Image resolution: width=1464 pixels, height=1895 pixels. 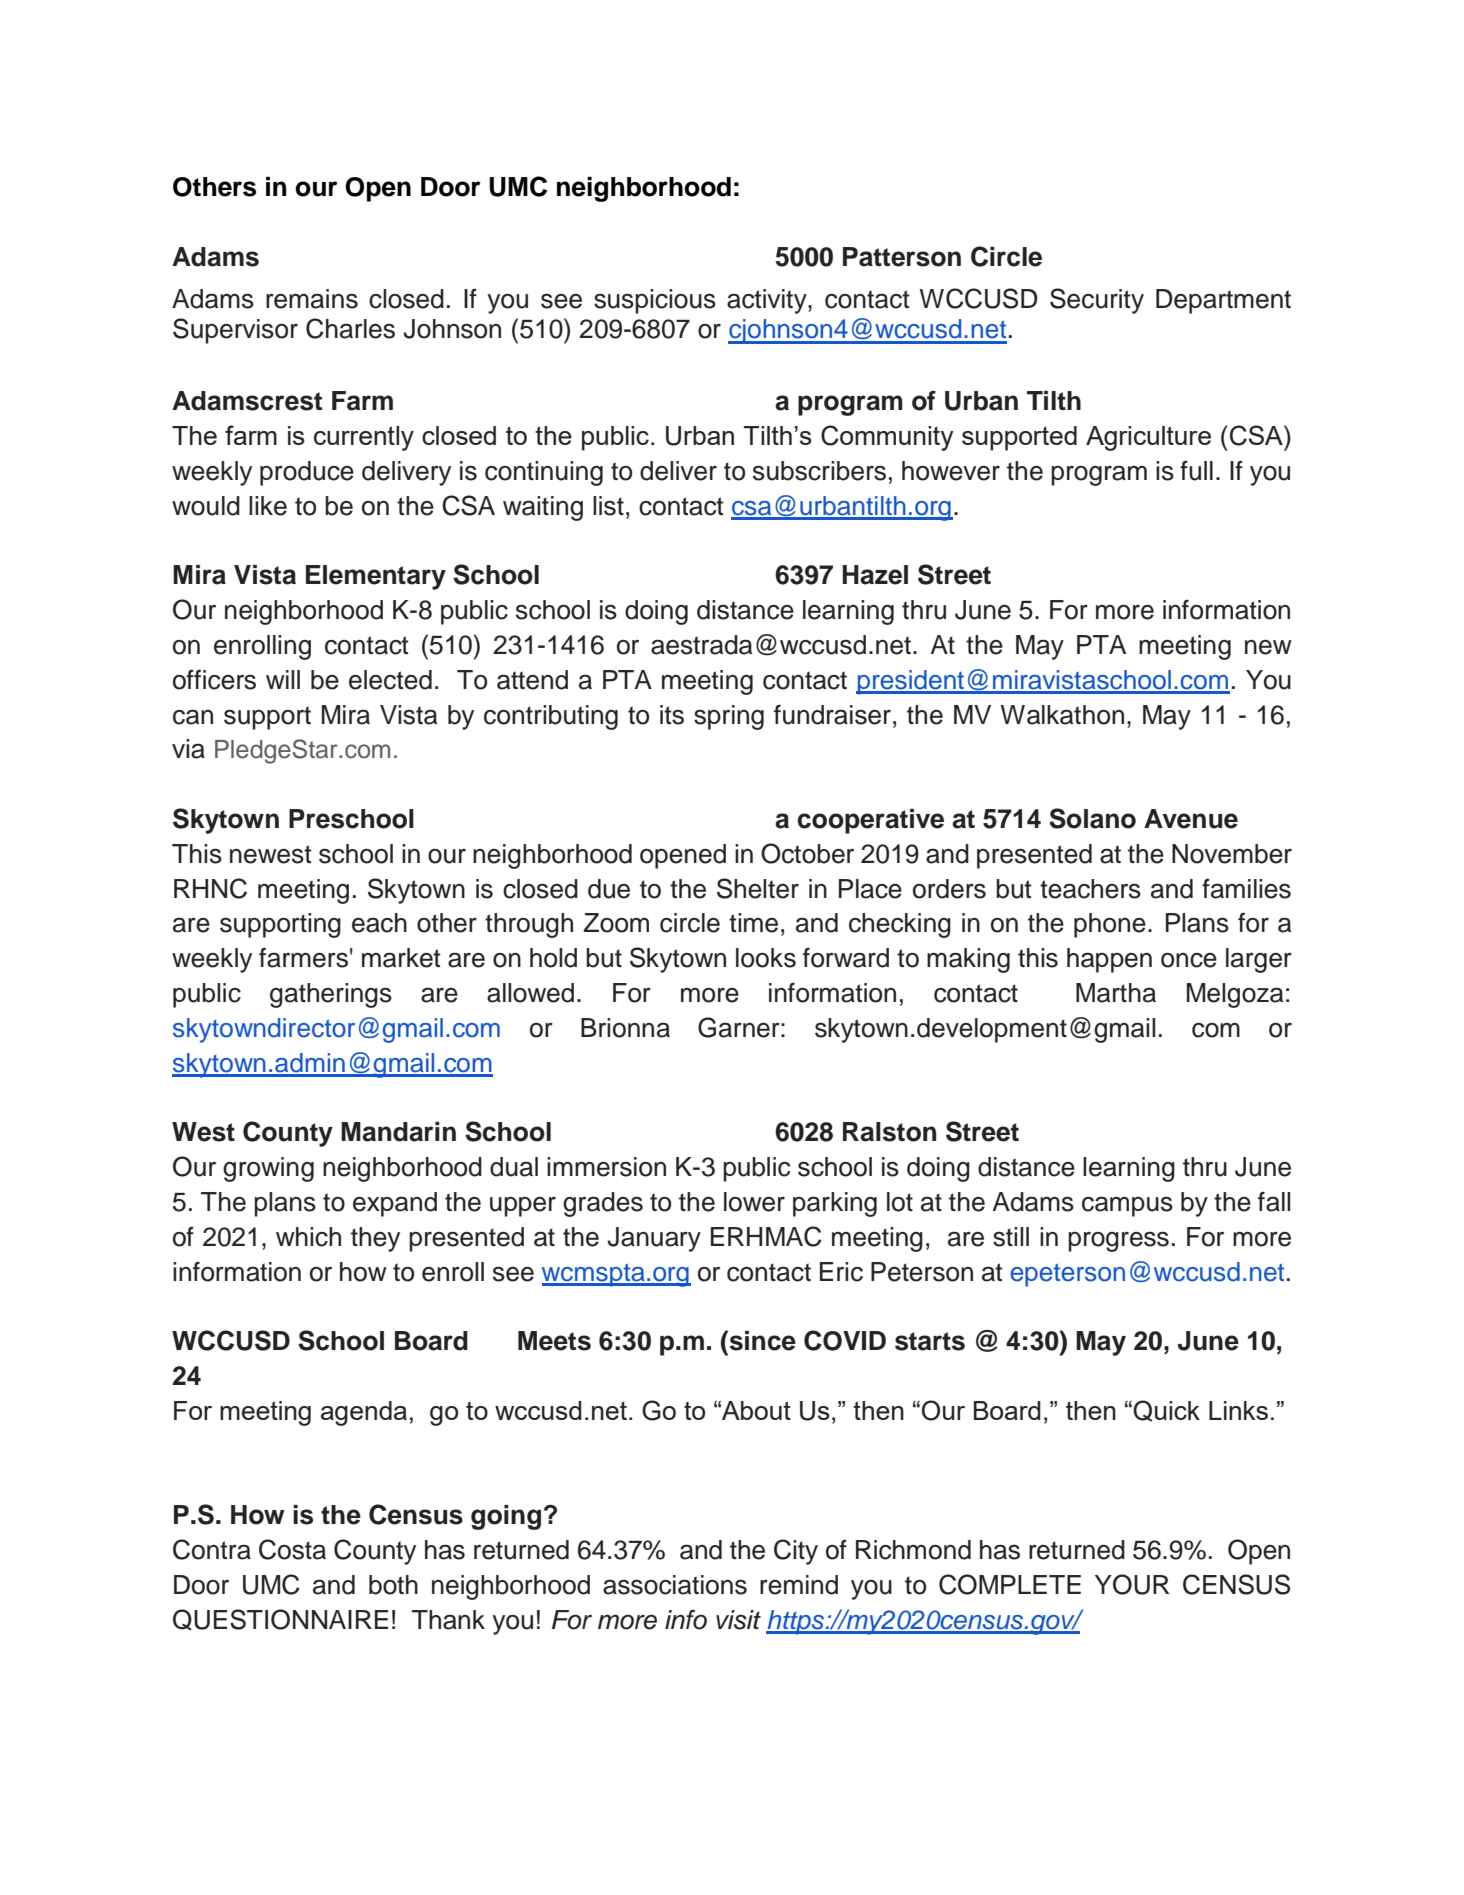 What do you see at coordinates (1110, 925) in the screenshot?
I see `phone` at bounding box center [1110, 925].
